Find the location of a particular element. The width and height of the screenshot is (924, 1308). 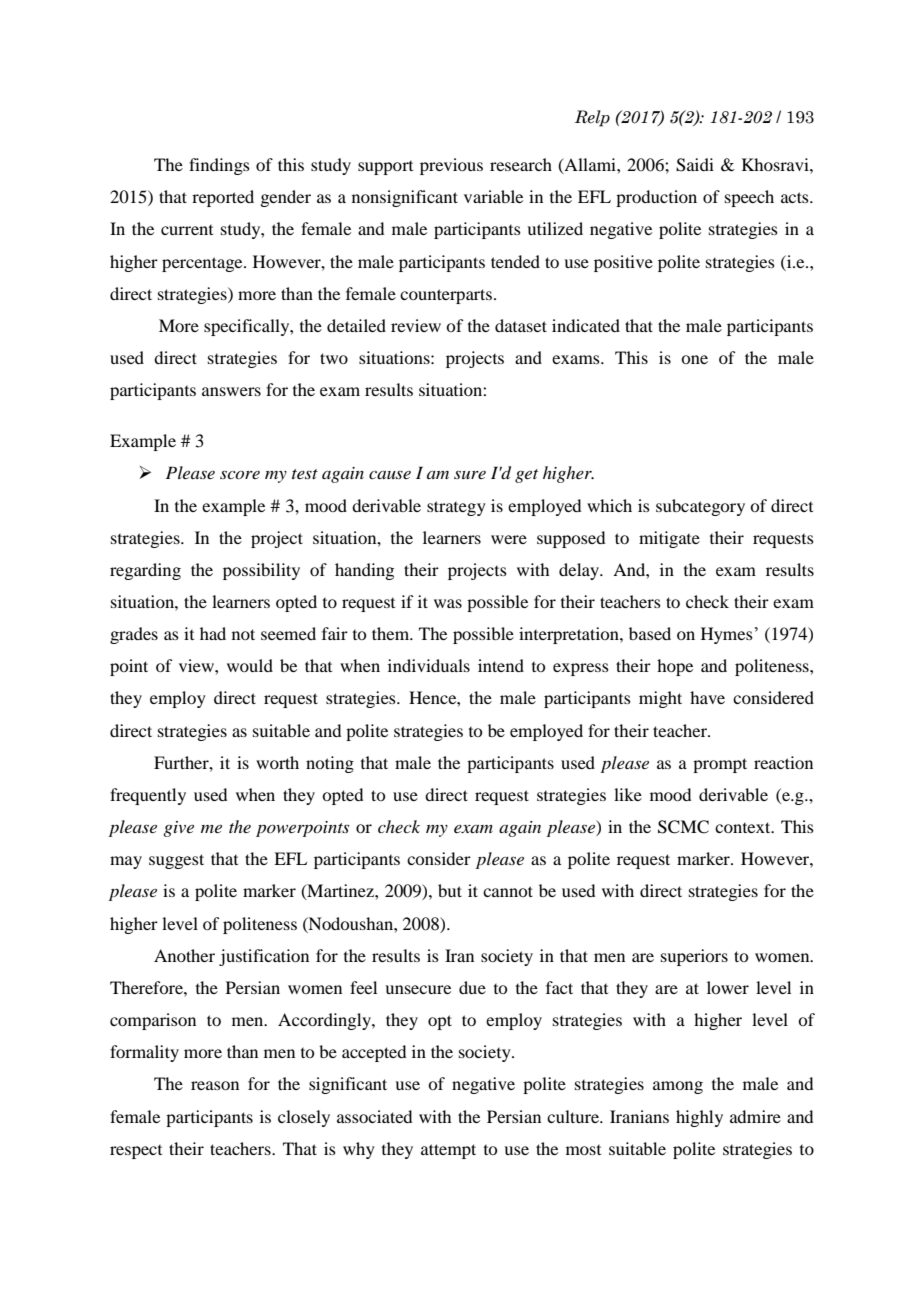

highly is located at coordinates (699, 1118).
